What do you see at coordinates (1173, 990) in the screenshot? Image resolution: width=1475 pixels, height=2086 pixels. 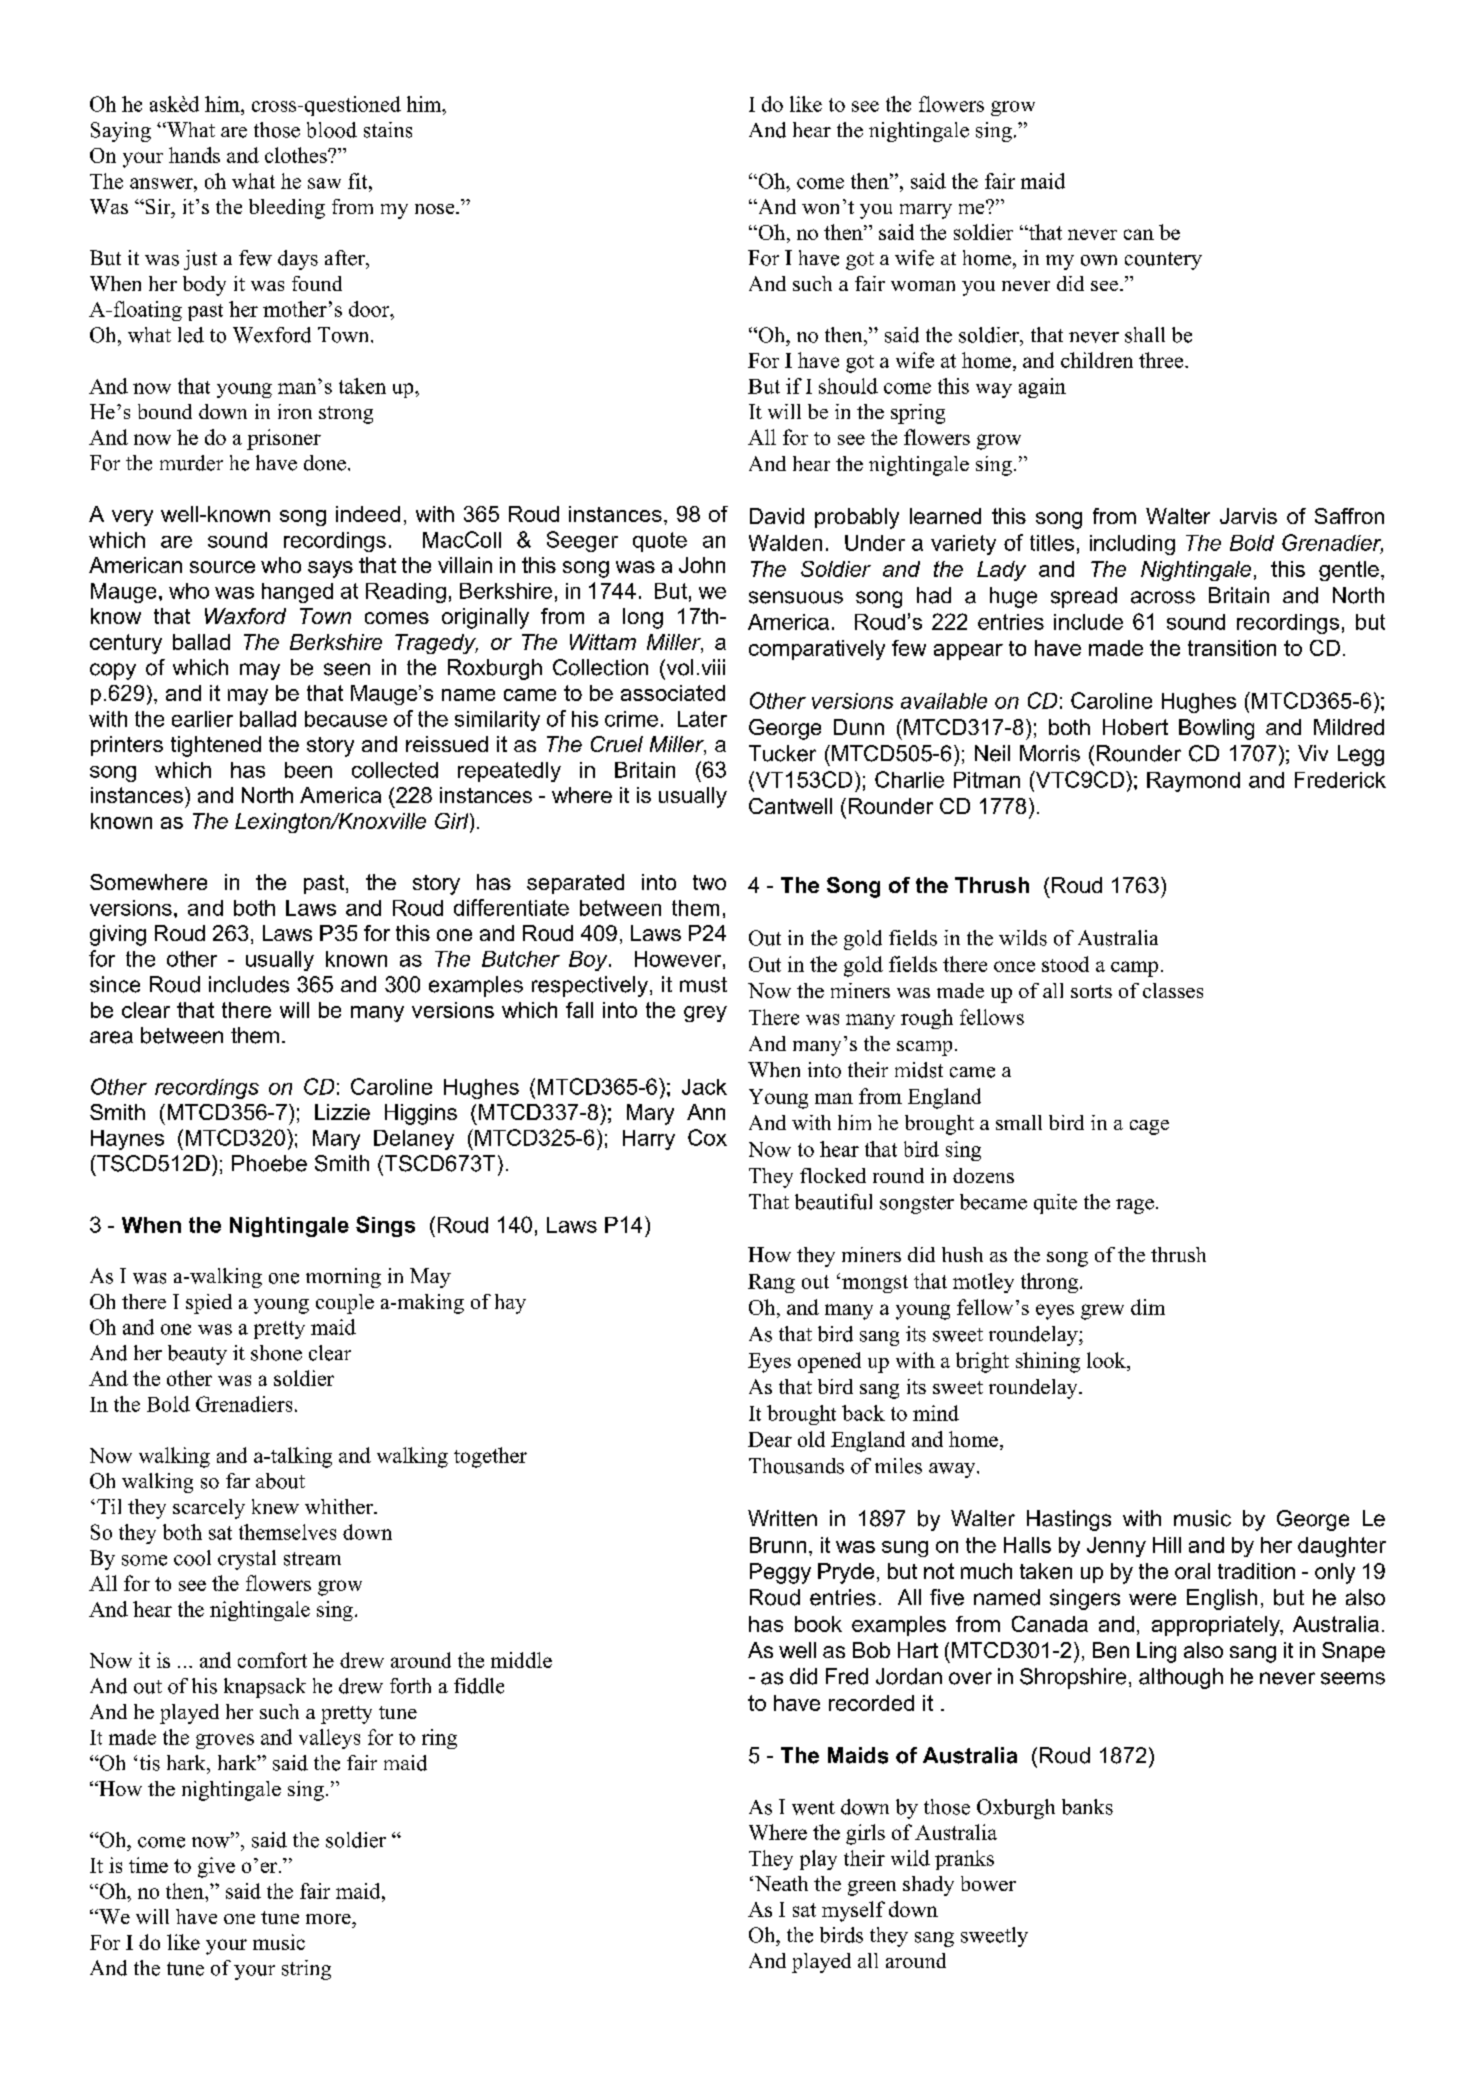 I see `classes` at bounding box center [1173, 990].
